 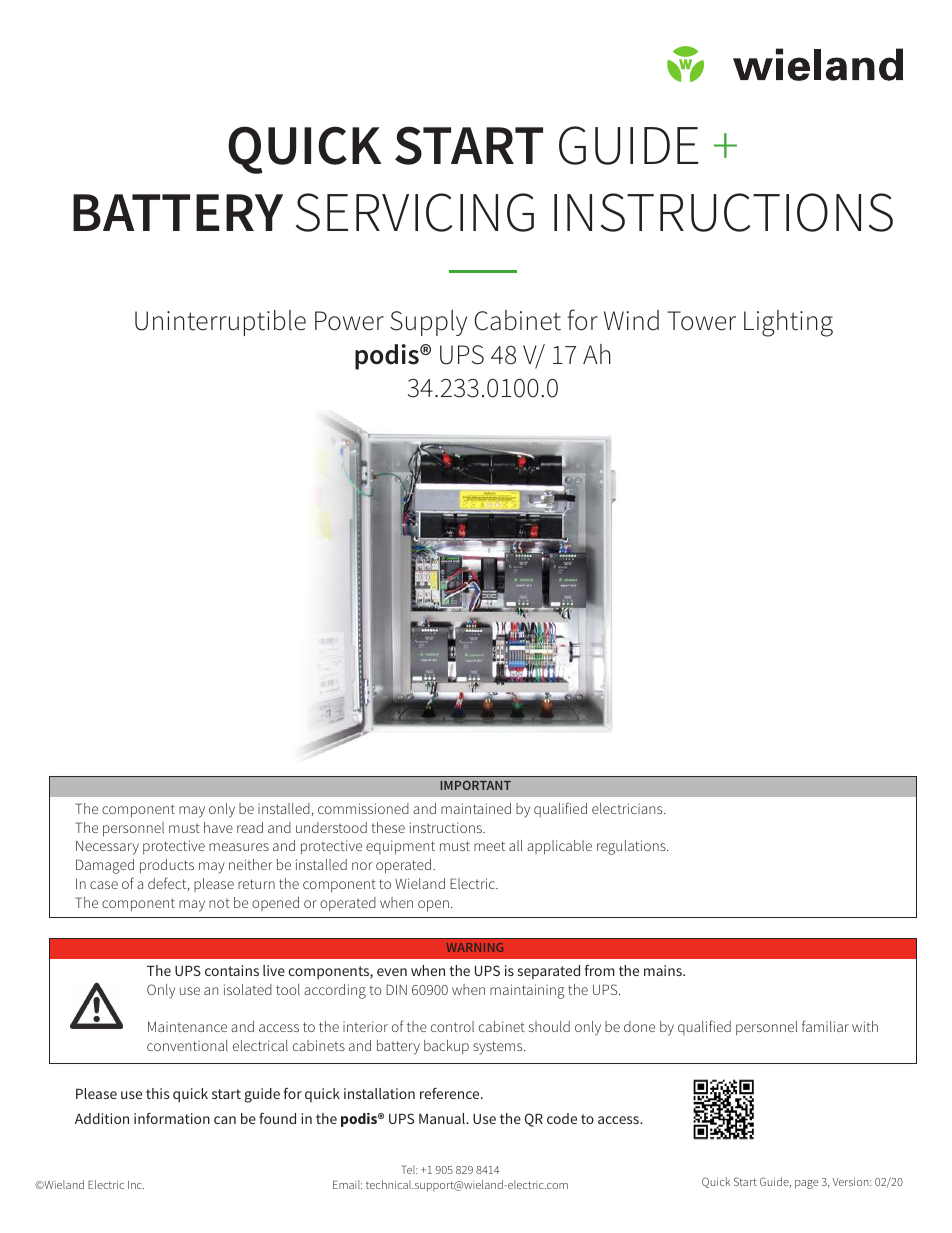 What do you see at coordinates (807, 1184) in the screenshot?
I see `page` at bounding box center [807, 1184].
